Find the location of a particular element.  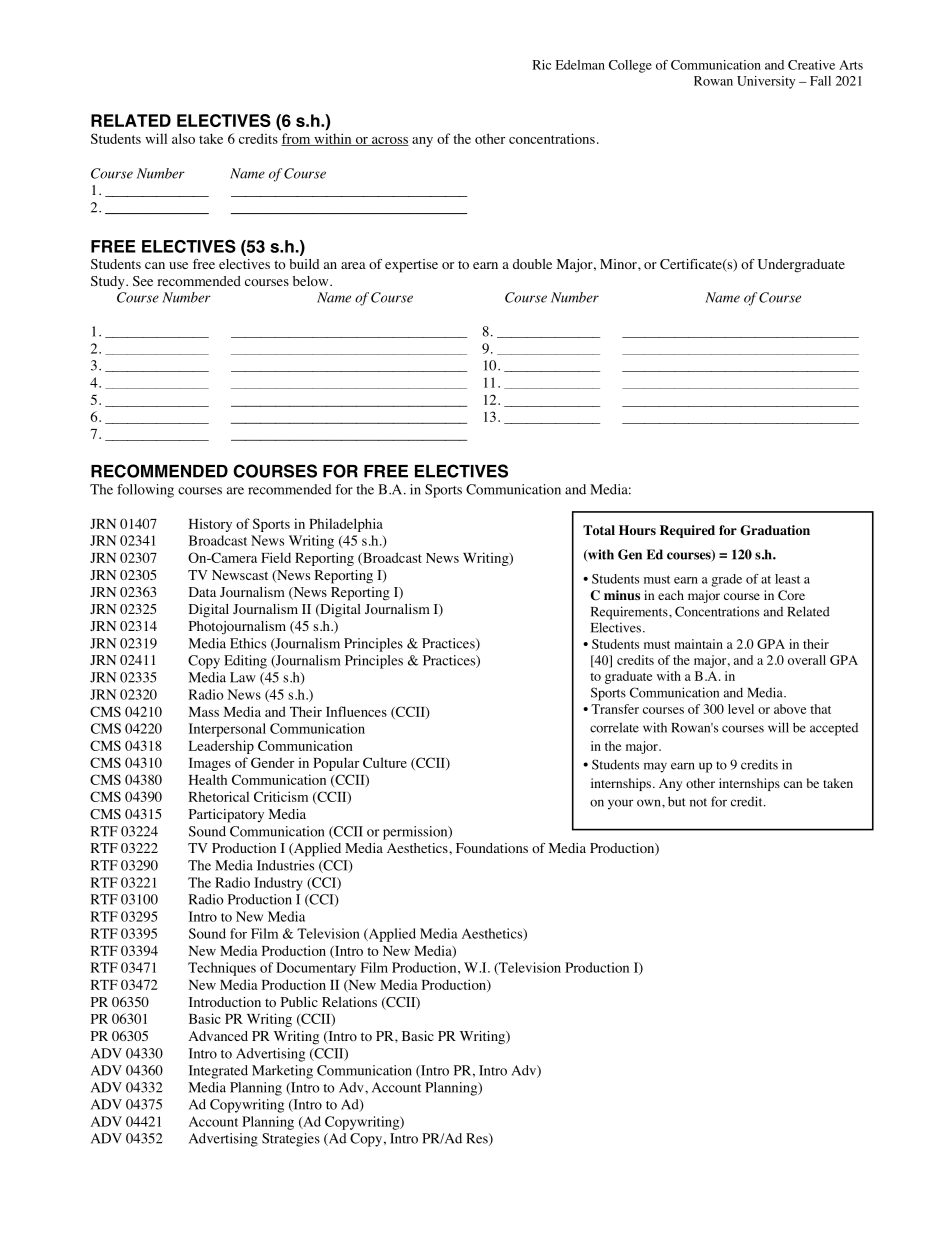

across is located at coordinates (389, 141).
